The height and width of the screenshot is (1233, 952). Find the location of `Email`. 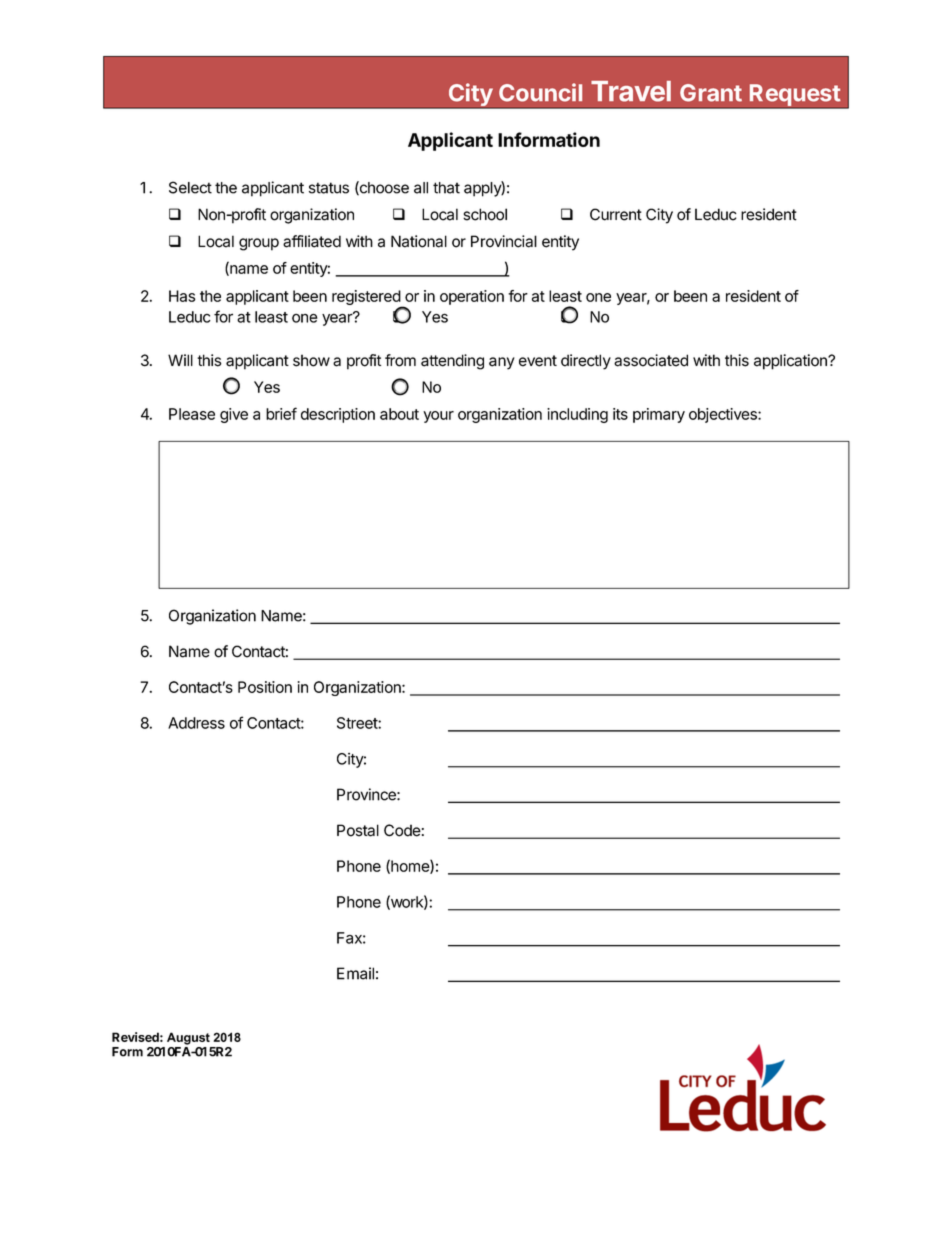

Email is located at coordinates (355, 973).
